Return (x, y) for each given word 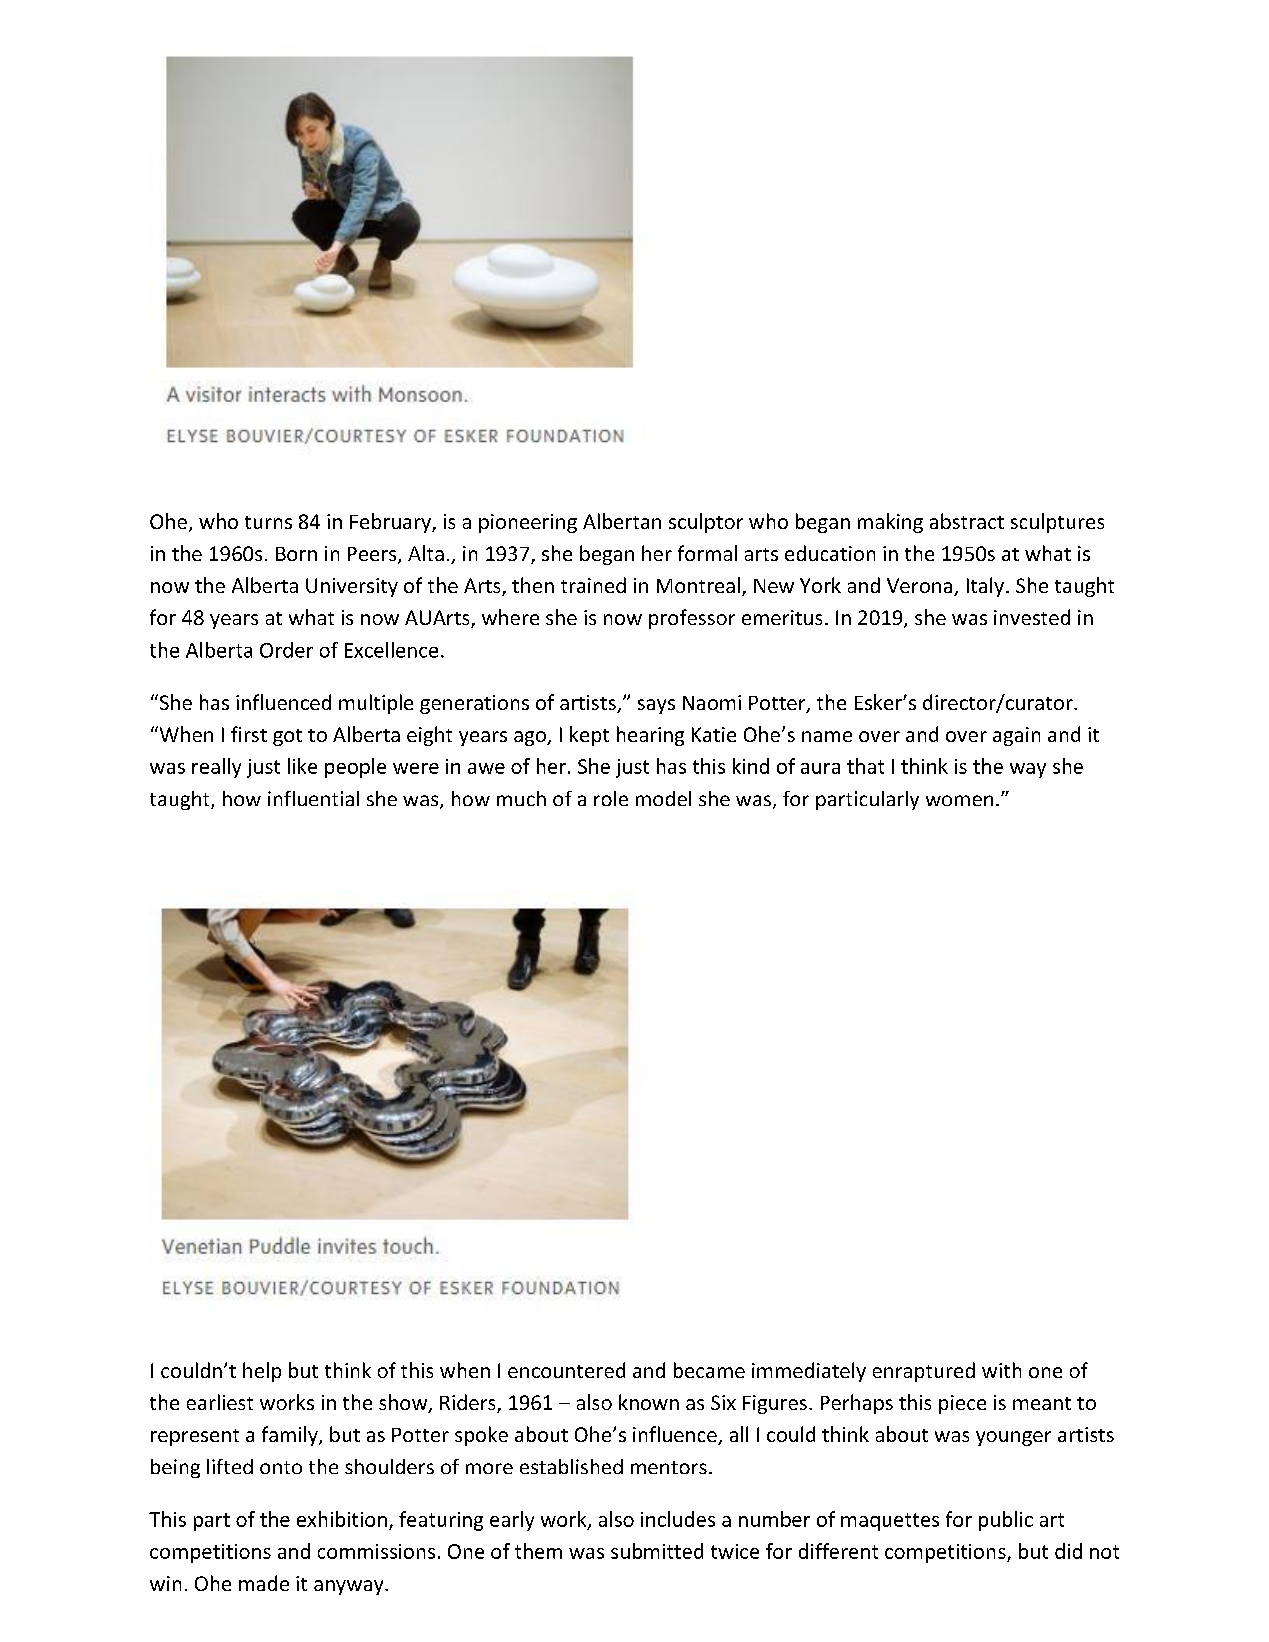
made (264, 1583)
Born (296, 554)
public (1006, 1521)
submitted (657, 1551)
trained (593, 585)
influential (313, 798)
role (611, 798)
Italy (987, 587)
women (959, 800)
